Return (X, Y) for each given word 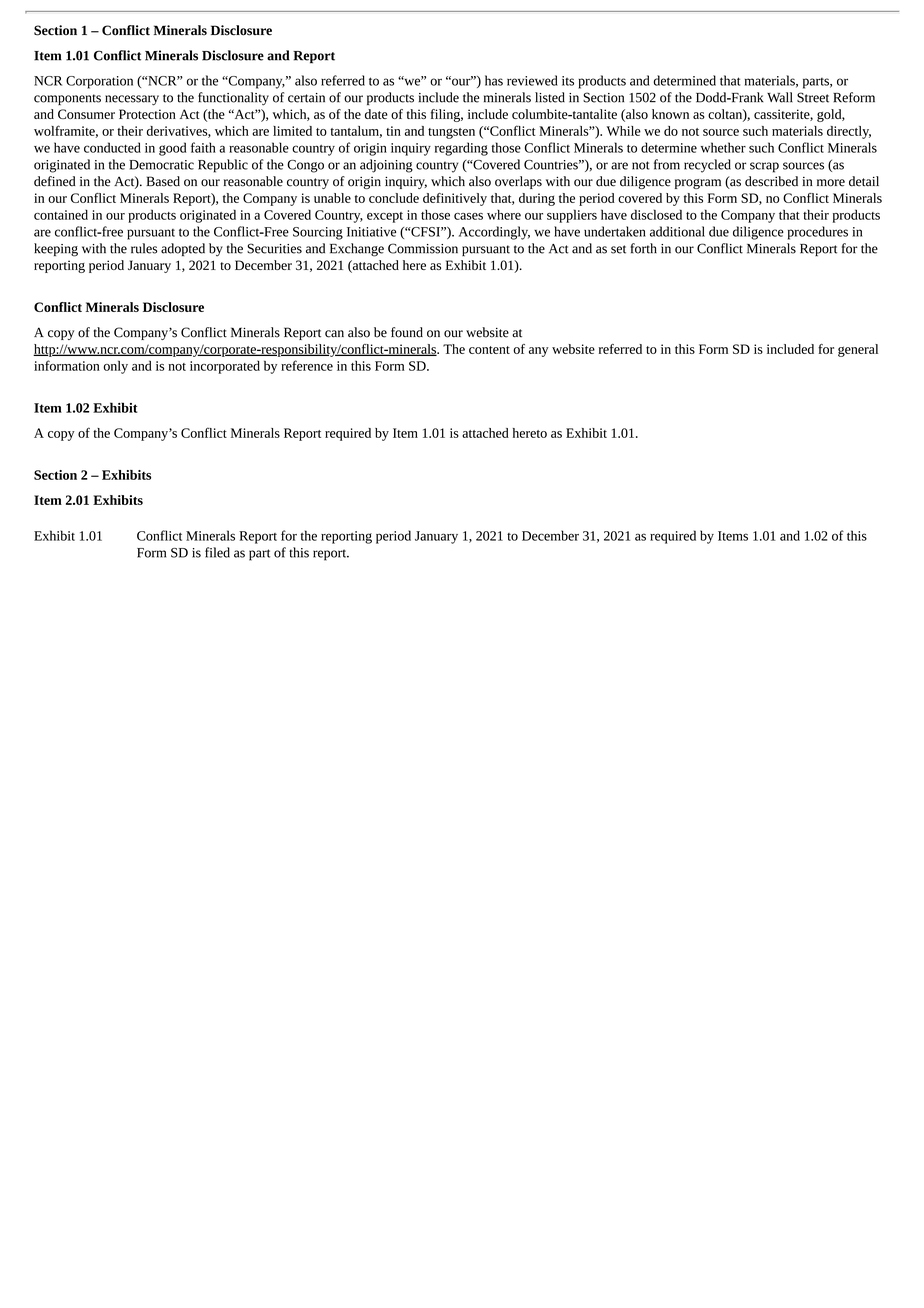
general (858, 350)
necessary (132, 100)
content (489, 350)
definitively (455, 199)
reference (307, 365)
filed (217, 552)
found (407, 332)
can (334, 334)
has (494, 80)
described (771, 181)
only (115, 367)
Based (163, 181)
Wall (780, 97)
